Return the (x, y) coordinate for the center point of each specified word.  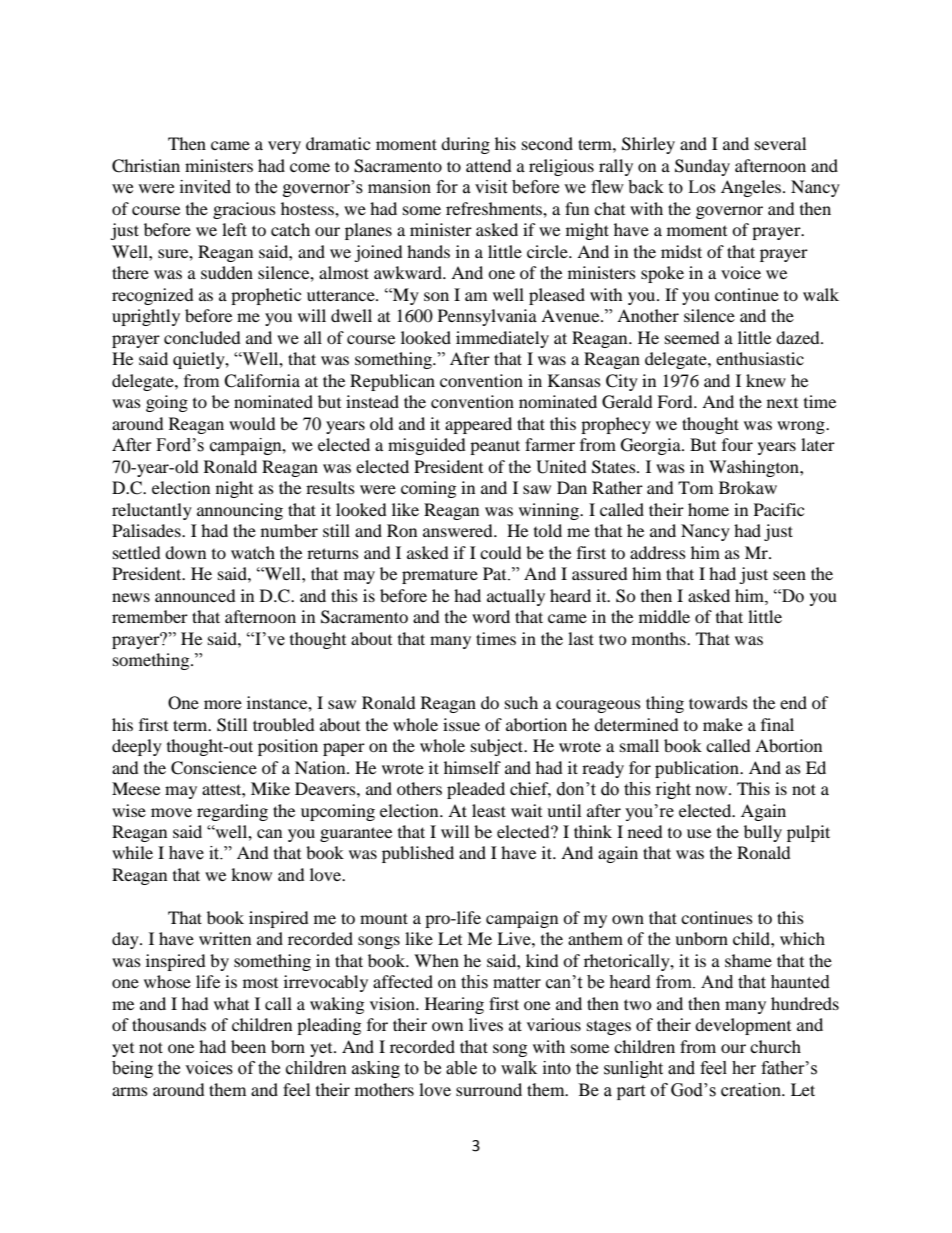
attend (489, 165)
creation (752, 1090)
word (491, 616)
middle (664, 616)
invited (205, 187)
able (461, 1068)
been (248, 1046)
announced (195, 595)
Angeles (752, 188)
